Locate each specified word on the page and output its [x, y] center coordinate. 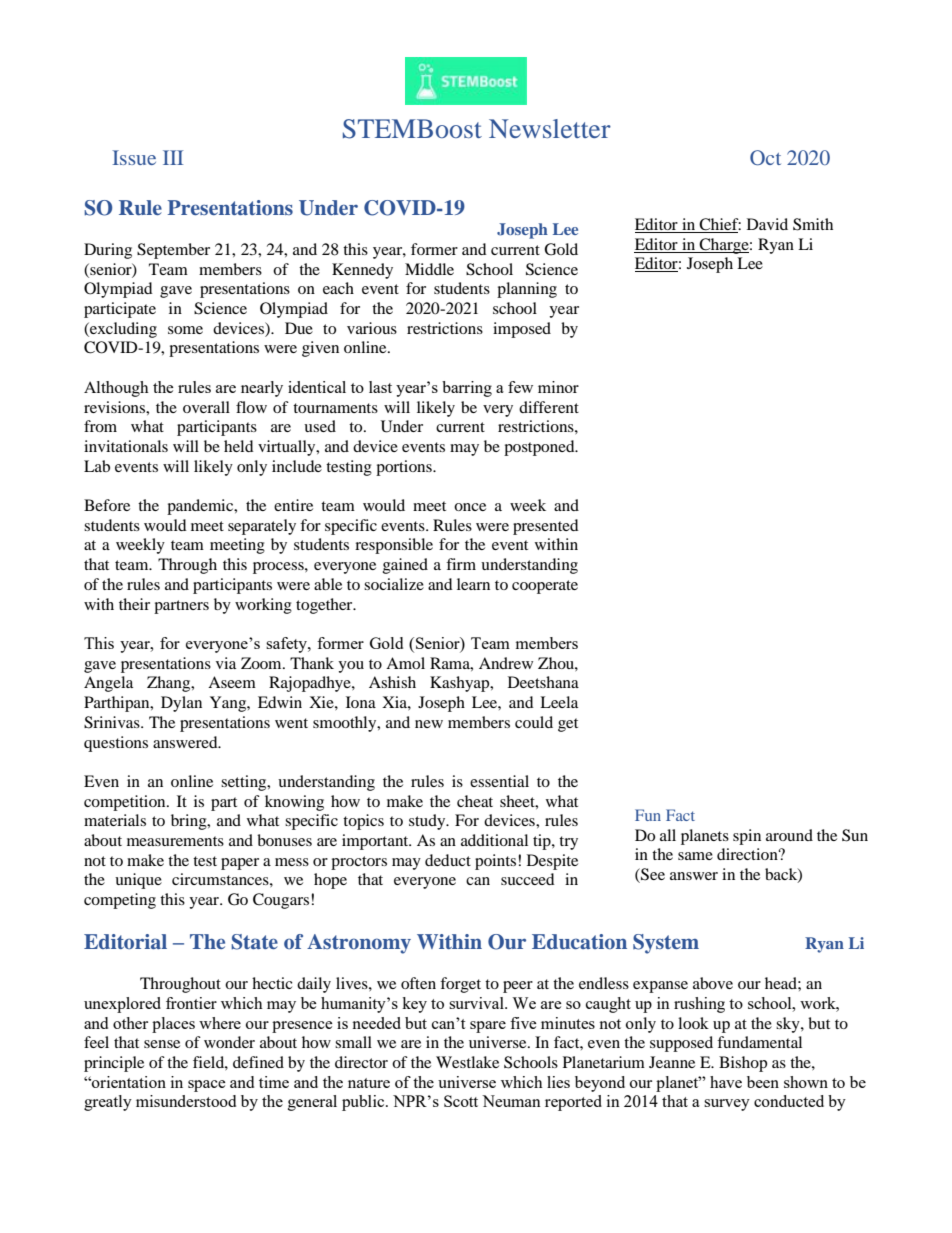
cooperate [545, 587]
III [173, 157]
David [767, 224]
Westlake [467, 1062]
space [207, 1086]
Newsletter [550, 128]
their [134, 604]
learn [473, 584]
